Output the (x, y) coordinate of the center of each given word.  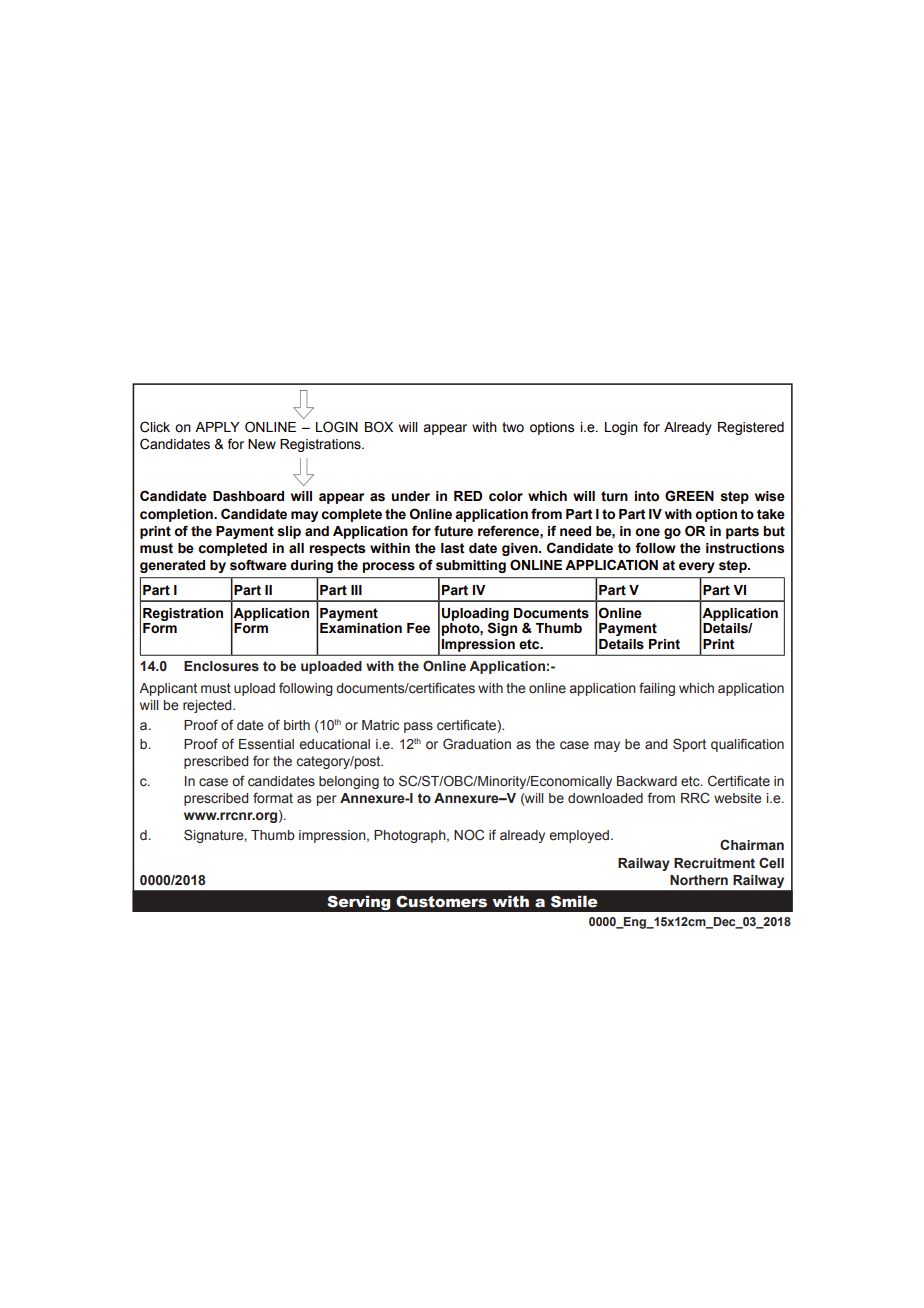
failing (657, 689)
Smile (574, 902)
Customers (441, 902)
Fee (418, 628)
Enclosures (221, 666)
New (262, 444)
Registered (751, 428)
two (513, 427)
